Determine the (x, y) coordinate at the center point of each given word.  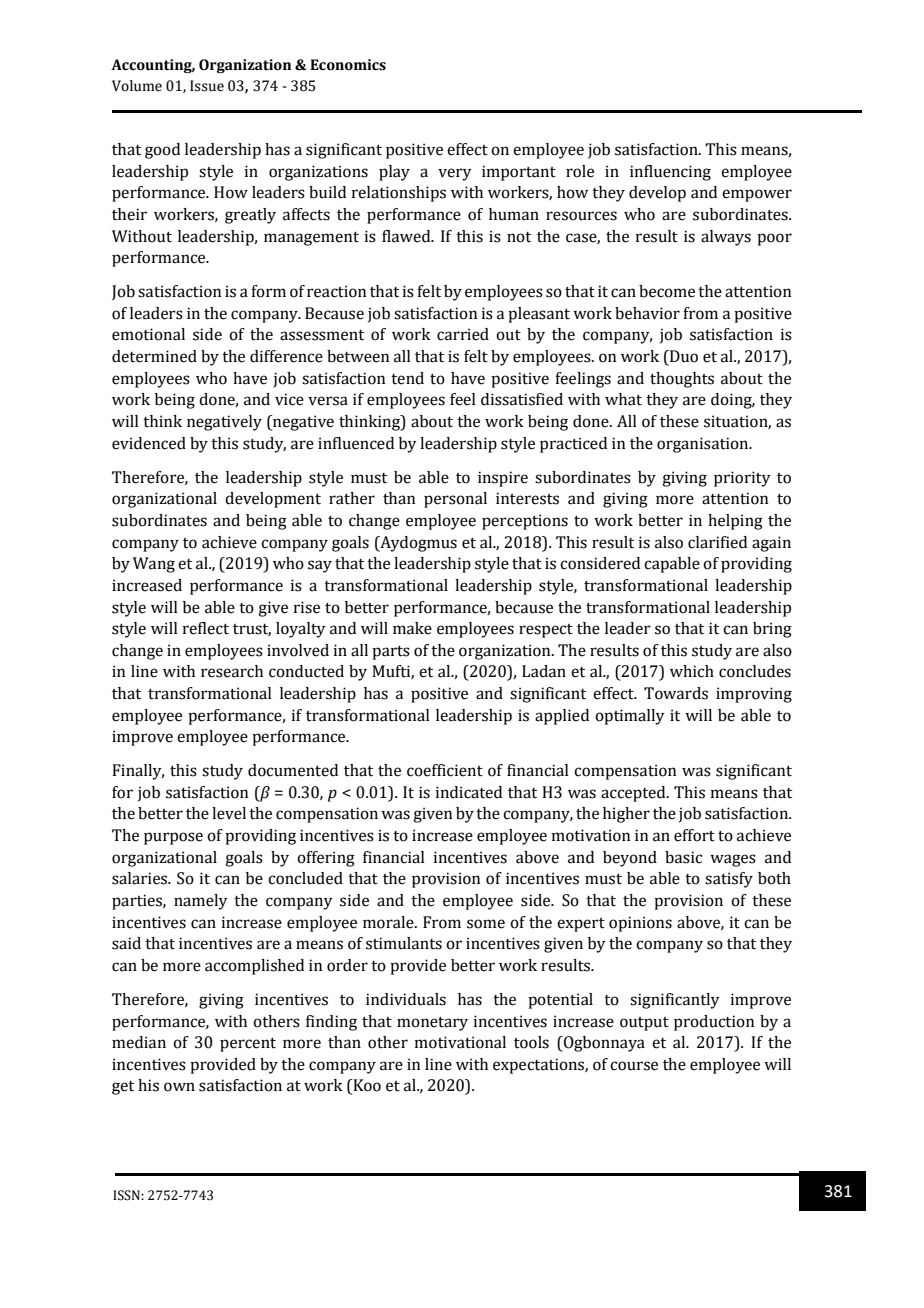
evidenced (149, 443)
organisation (704, 445)
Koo (366, 1086)
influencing (670, 173)
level (229, 813)
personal (455, 500)
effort (694, 835)
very (455, 174)
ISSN (127, 1195)
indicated (469, 792)
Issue (207, 86)
